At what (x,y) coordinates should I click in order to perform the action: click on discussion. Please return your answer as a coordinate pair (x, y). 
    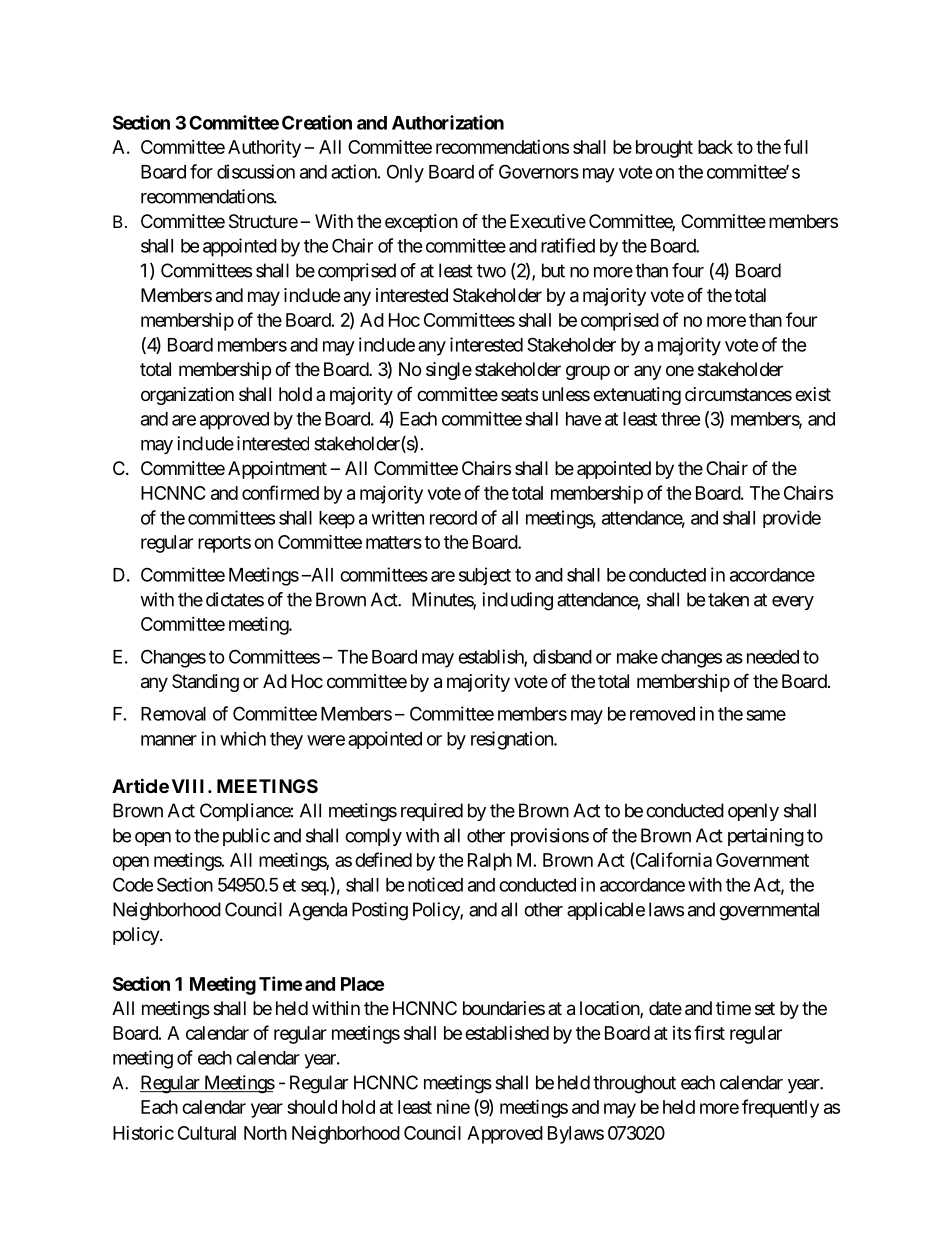
    Looking at the image, I should click on (256, 171).
